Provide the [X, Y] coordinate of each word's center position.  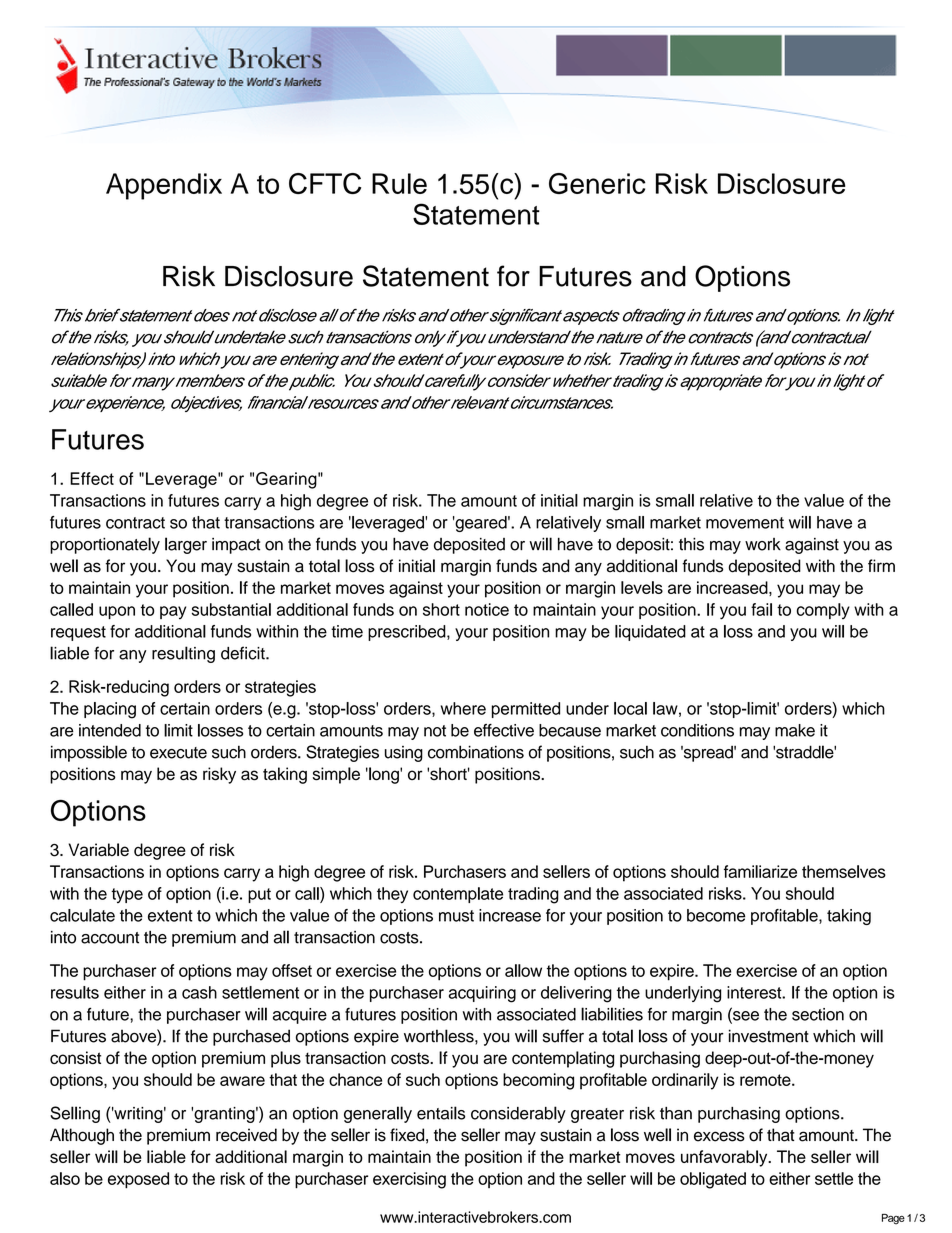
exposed [138, 1180]
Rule [399, 183]
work [763, 544]
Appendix [164, 186]
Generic [597, 183]
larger [186, 545]
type [127, 895]
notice [487, 609]
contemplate [458, 895]
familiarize [760, 871]
